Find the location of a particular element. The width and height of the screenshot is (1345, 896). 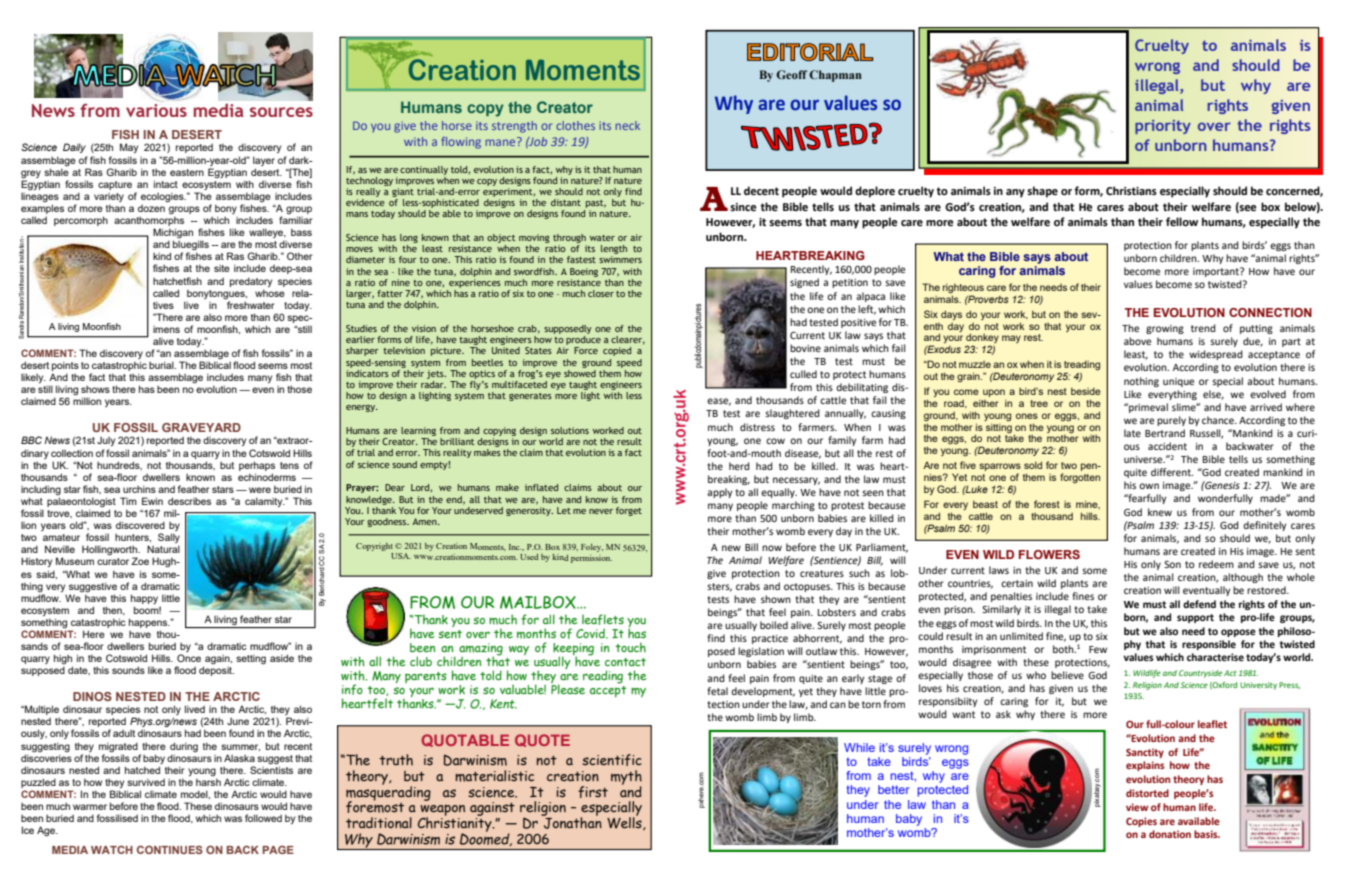

Geoff is located at coordinates (791, 74).
